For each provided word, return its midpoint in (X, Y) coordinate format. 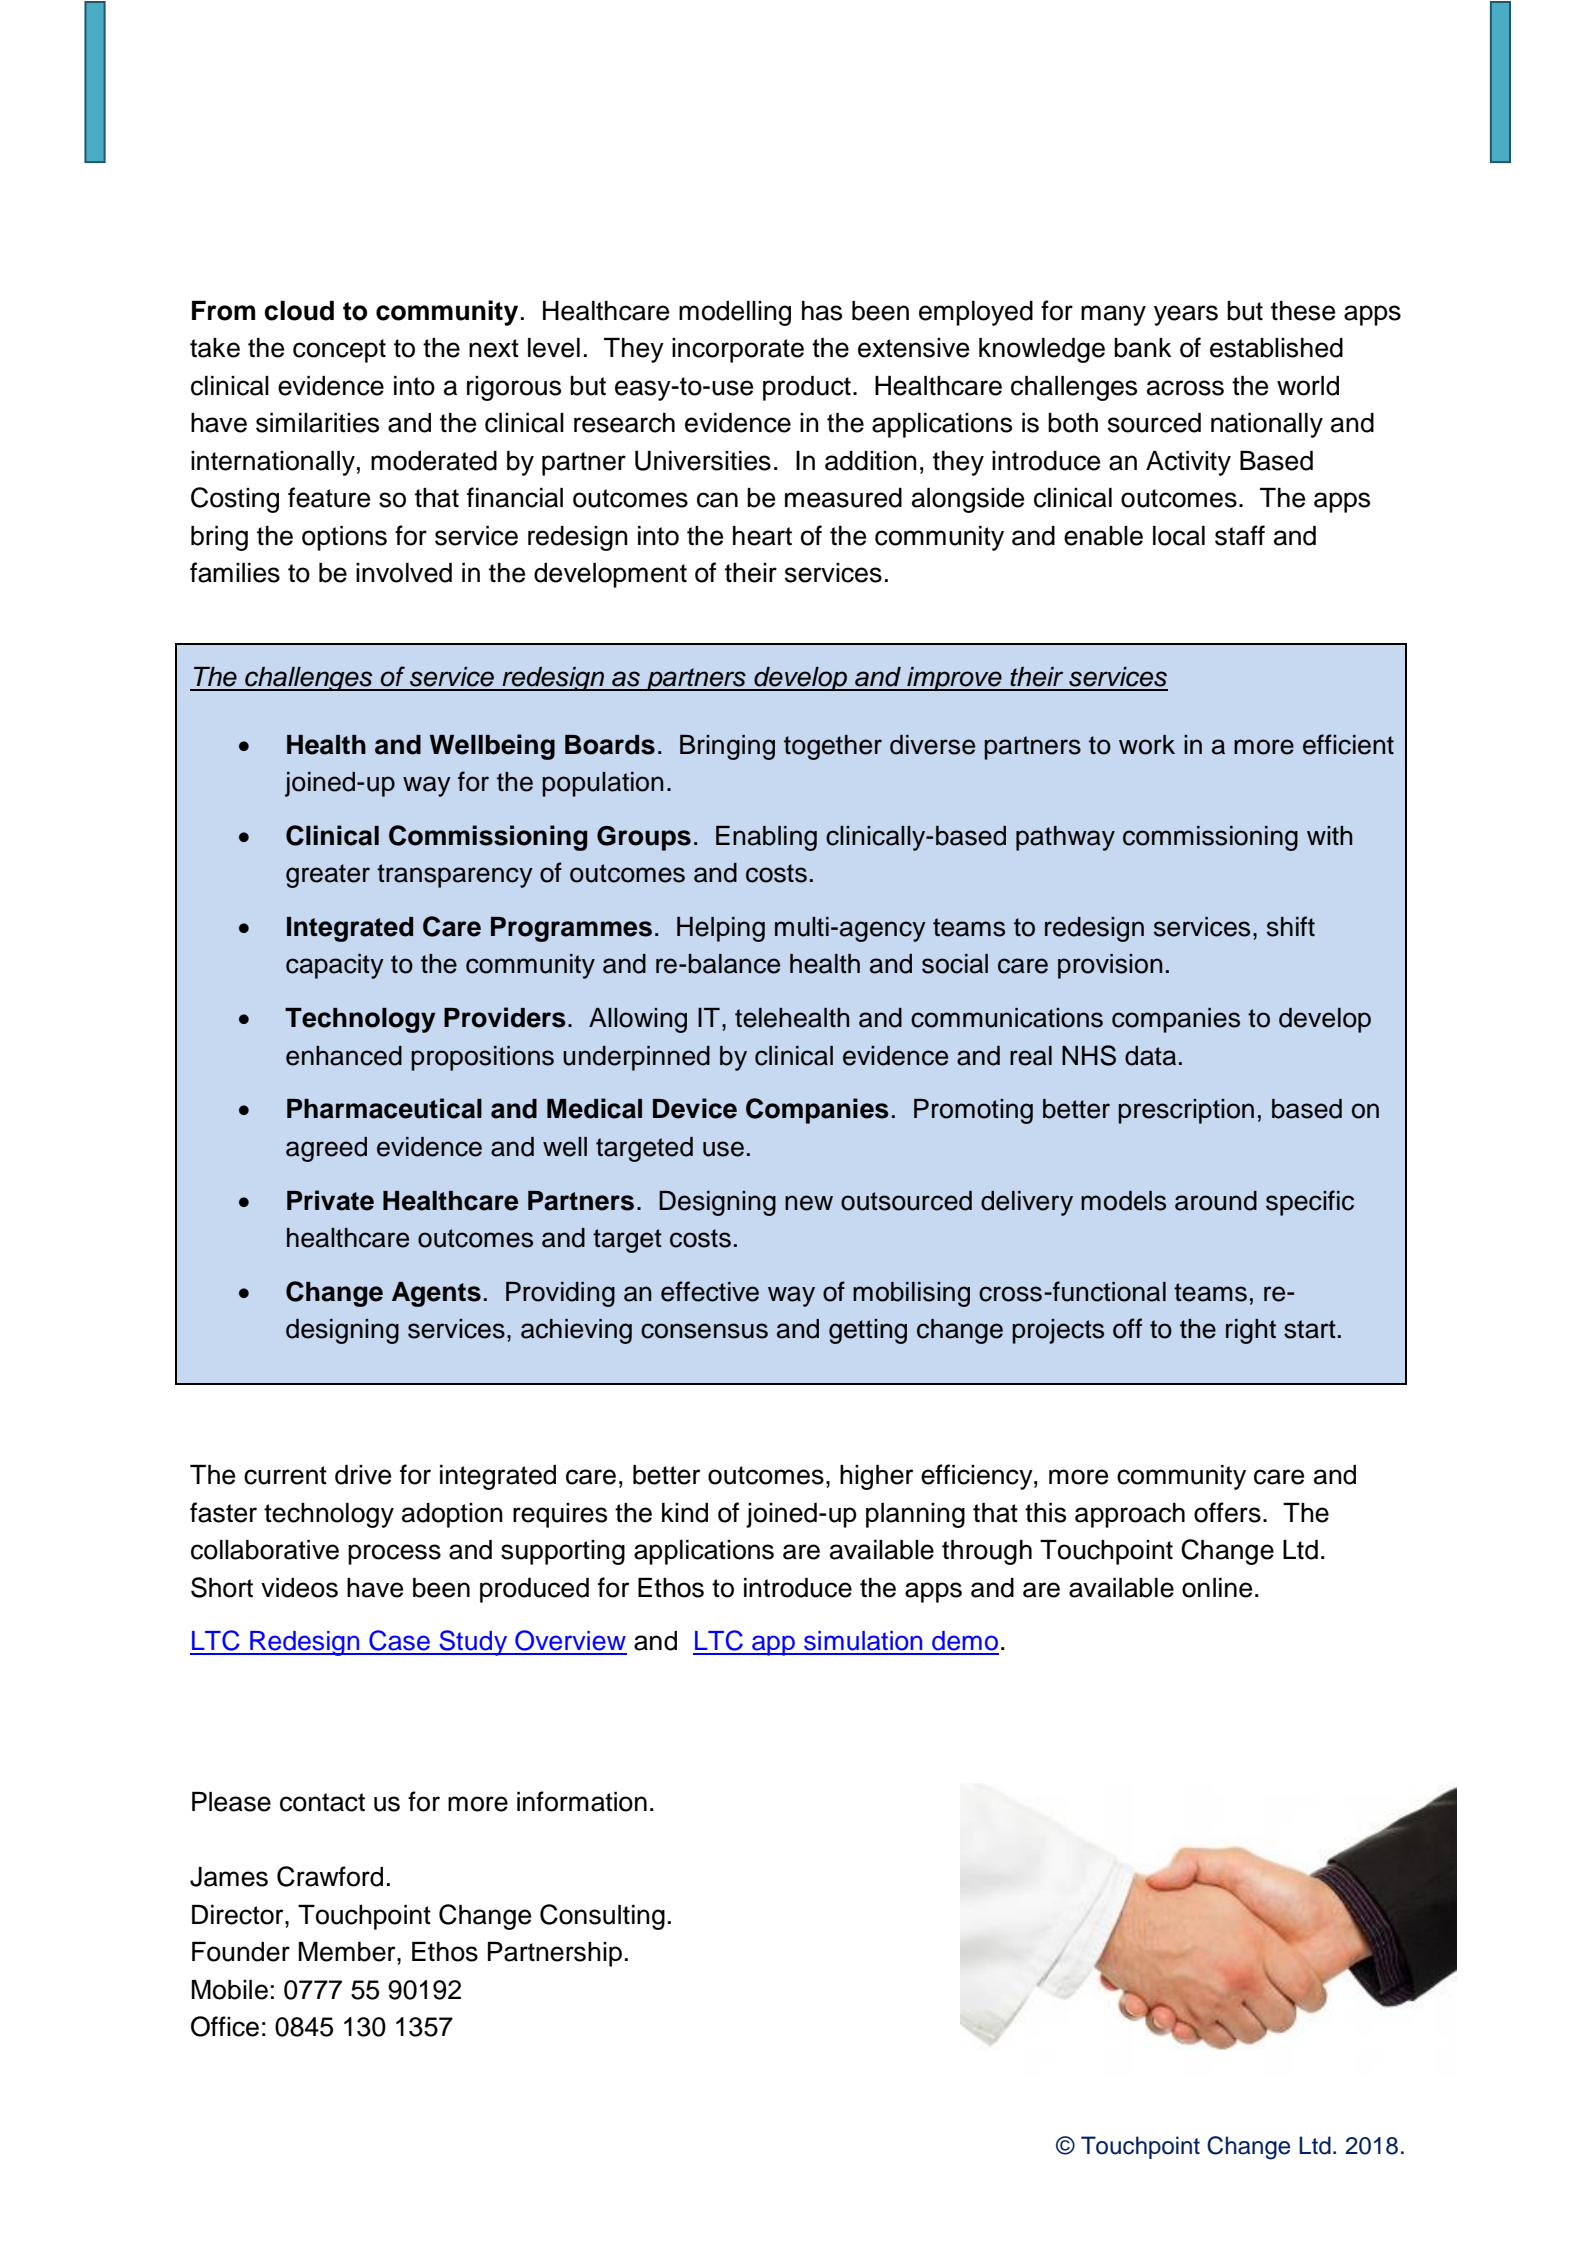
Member (348, 1952)
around (1216, 1201)
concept (339, 351)
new (809, 1203)
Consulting (602, 1917)
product (807, 388)
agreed (326, 1149)
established (1276, 348)
